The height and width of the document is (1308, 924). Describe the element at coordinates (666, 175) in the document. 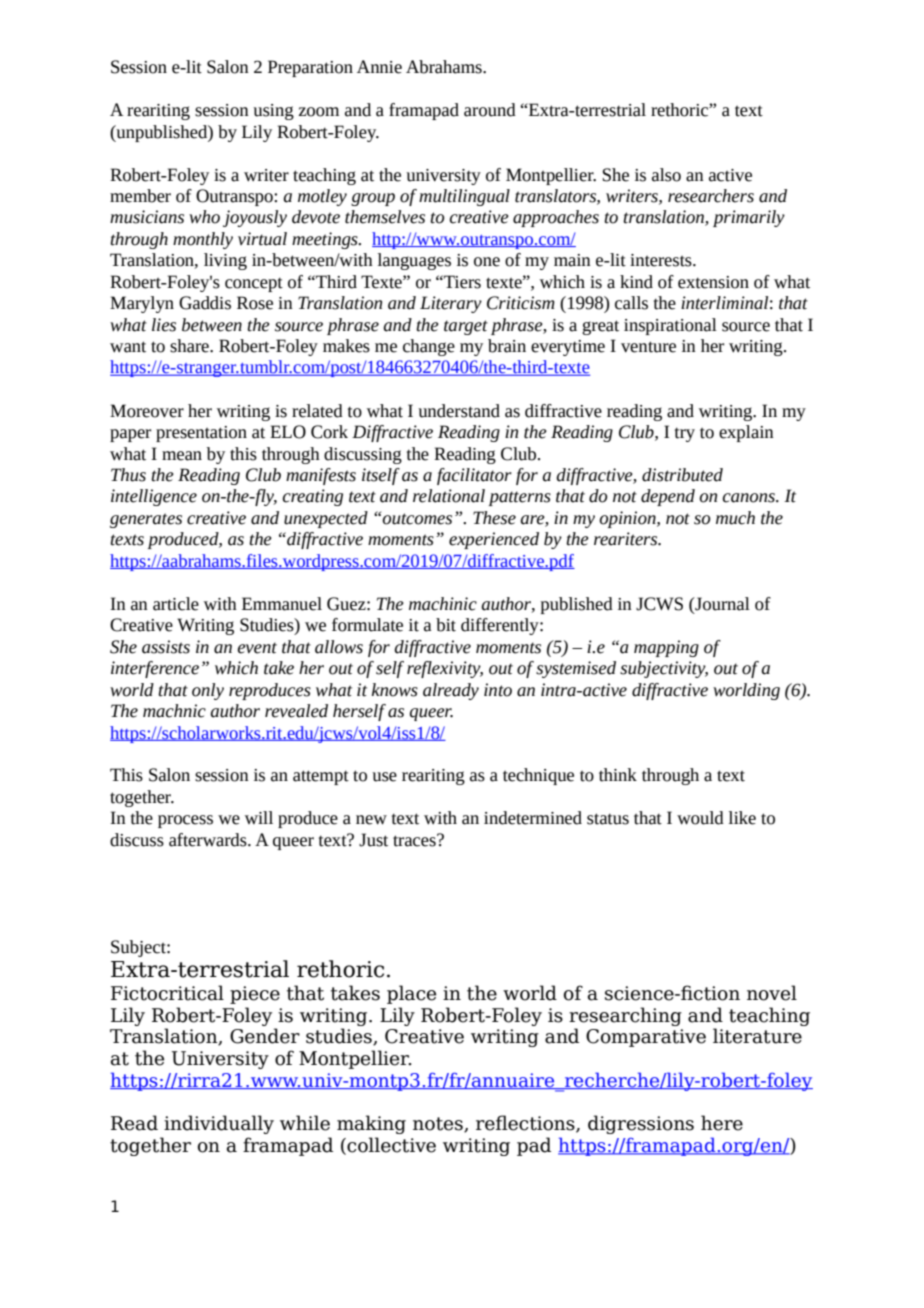

I see `also` at that location.
